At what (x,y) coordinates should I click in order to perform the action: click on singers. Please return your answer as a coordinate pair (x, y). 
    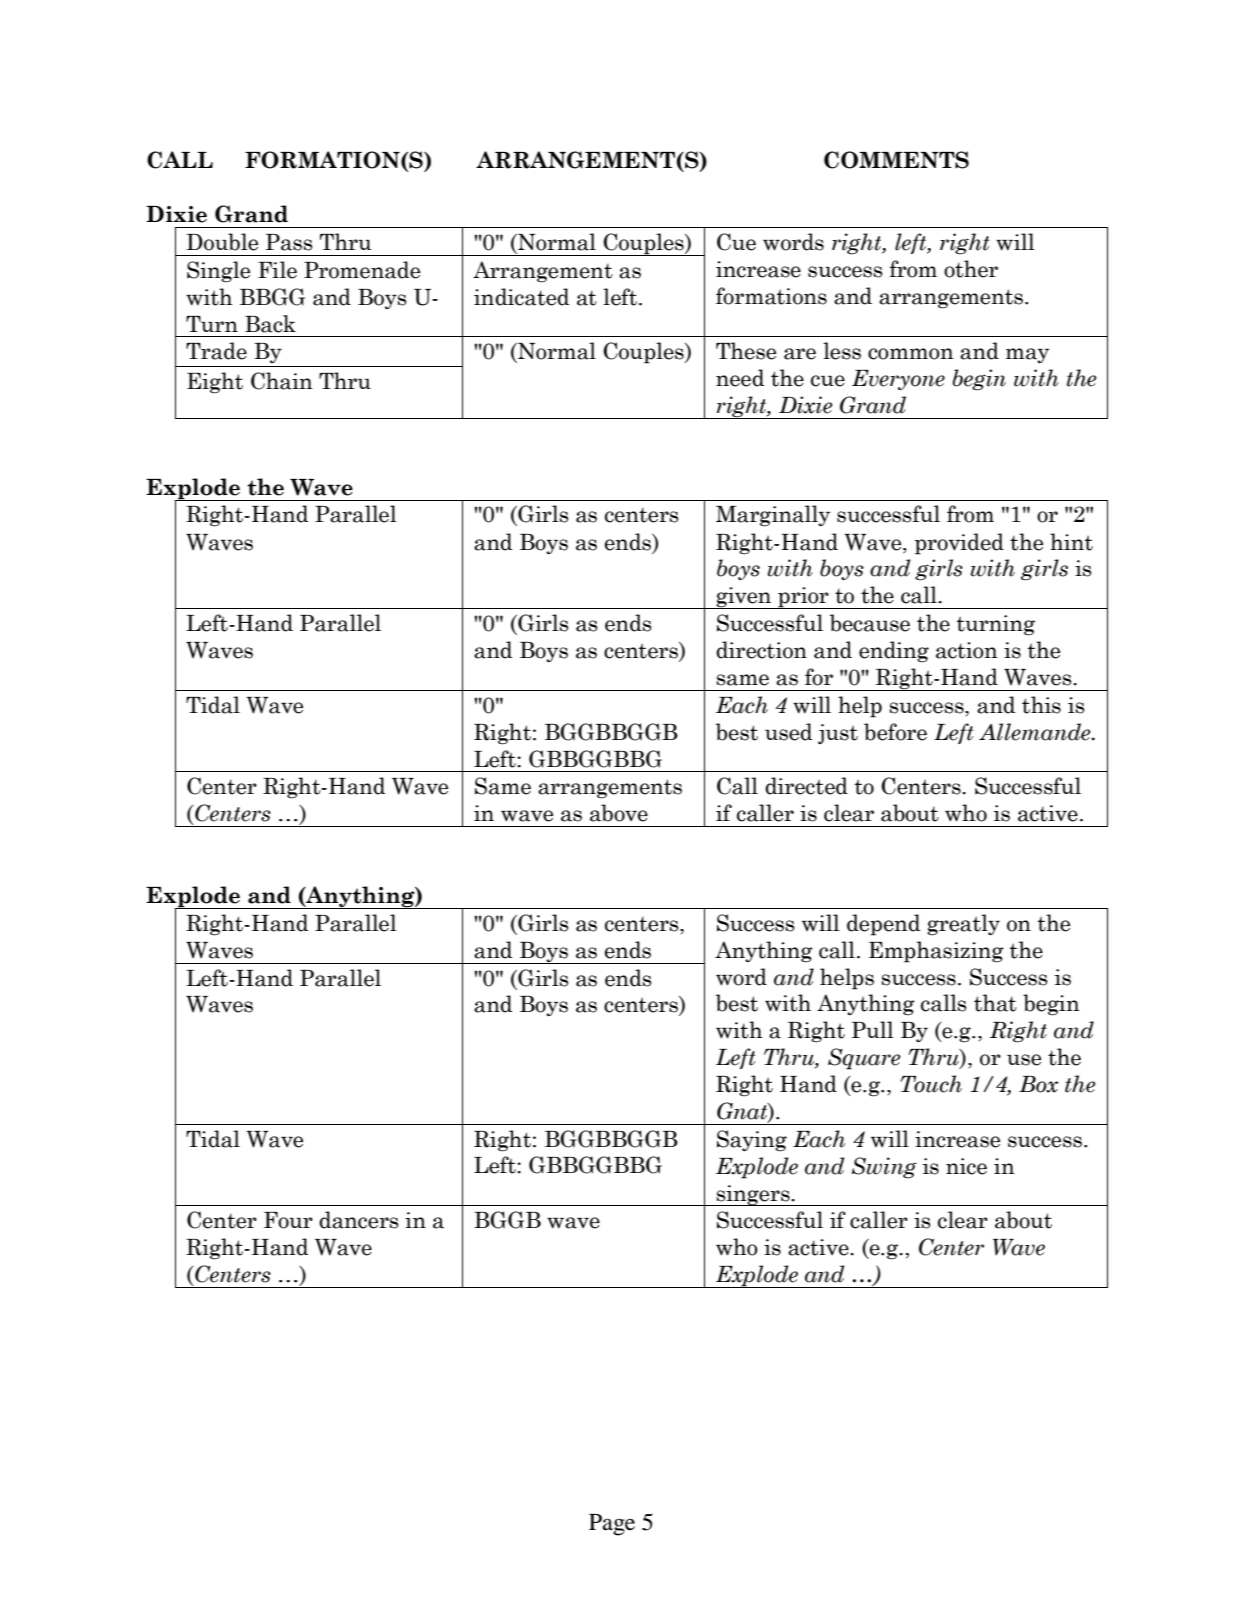
    Looking at the image, I should click on (753, 1195).
